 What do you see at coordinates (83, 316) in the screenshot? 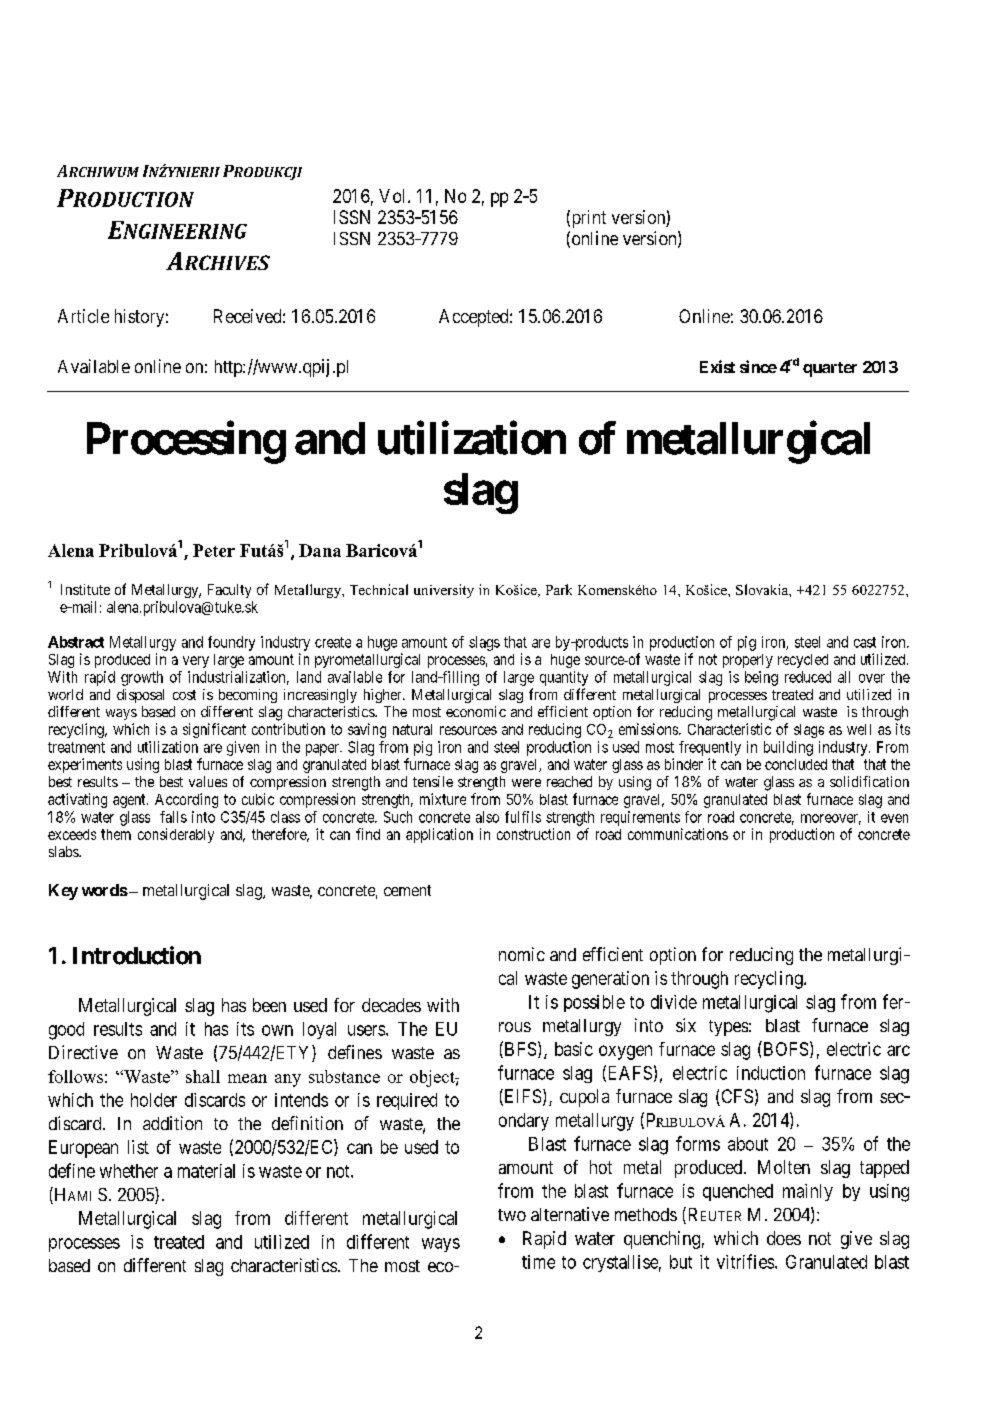
I see `Article` at bounding box center [83, 316].
